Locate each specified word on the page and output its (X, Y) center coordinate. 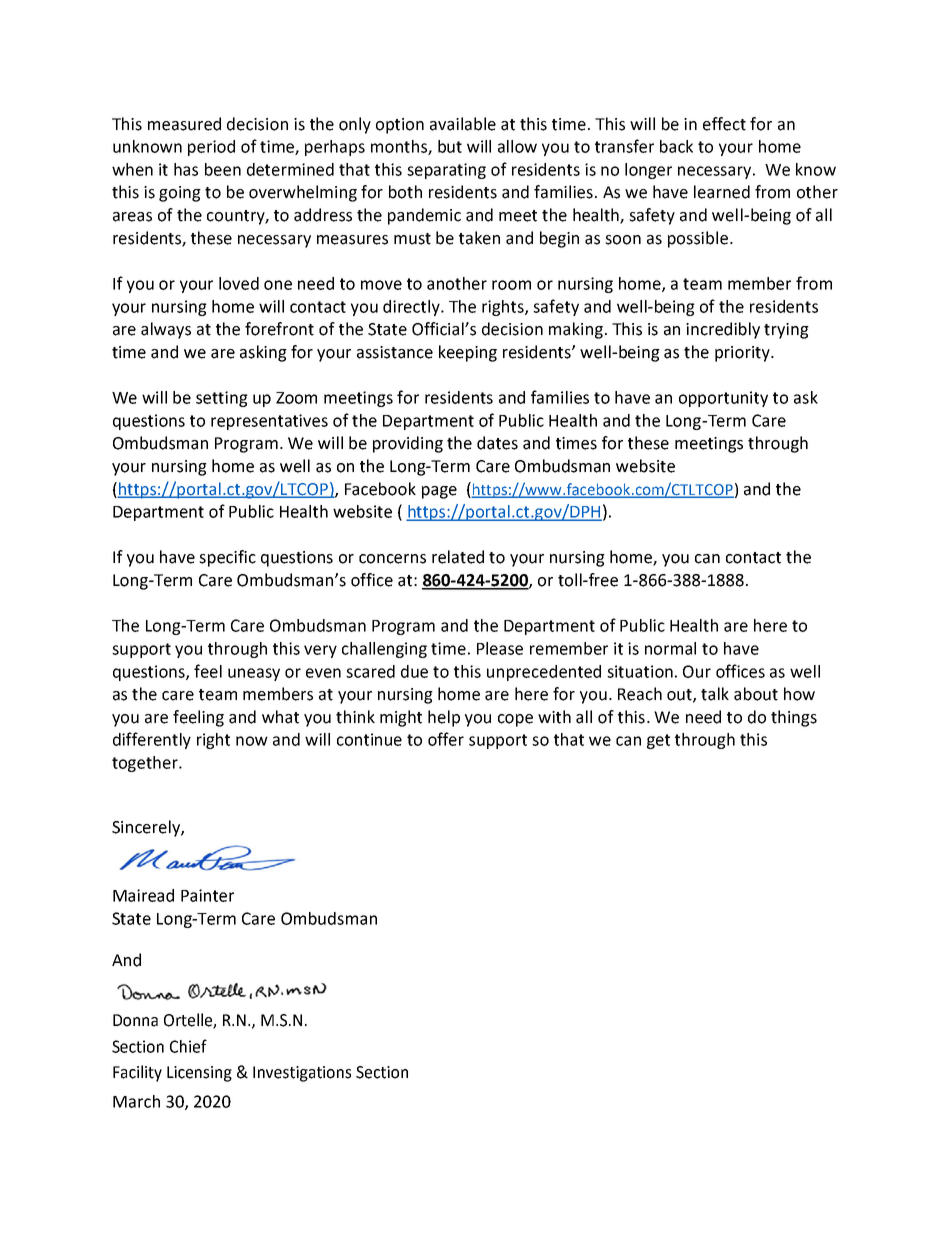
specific (227, 558)
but (450, 146)
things (794, 718)
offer (446, 739)
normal (670, 648)
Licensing (199, 1074)
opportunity (723, 399)
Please (500, 648)
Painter (207, 895)
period (211, 148)
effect (724, 124)
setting (222, 399)
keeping (468, 353)
